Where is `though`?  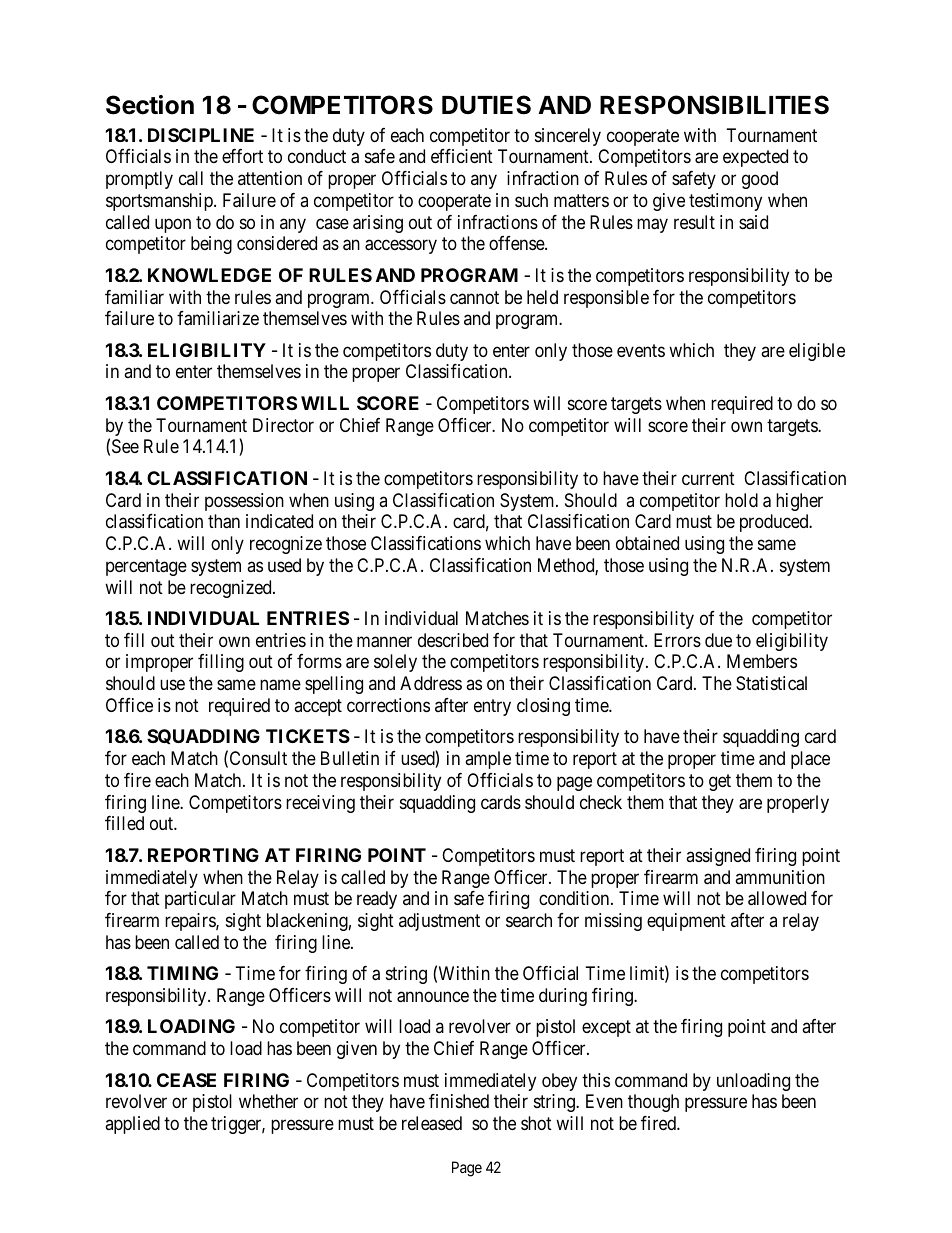
though is located at coordinates (653, 1103).
